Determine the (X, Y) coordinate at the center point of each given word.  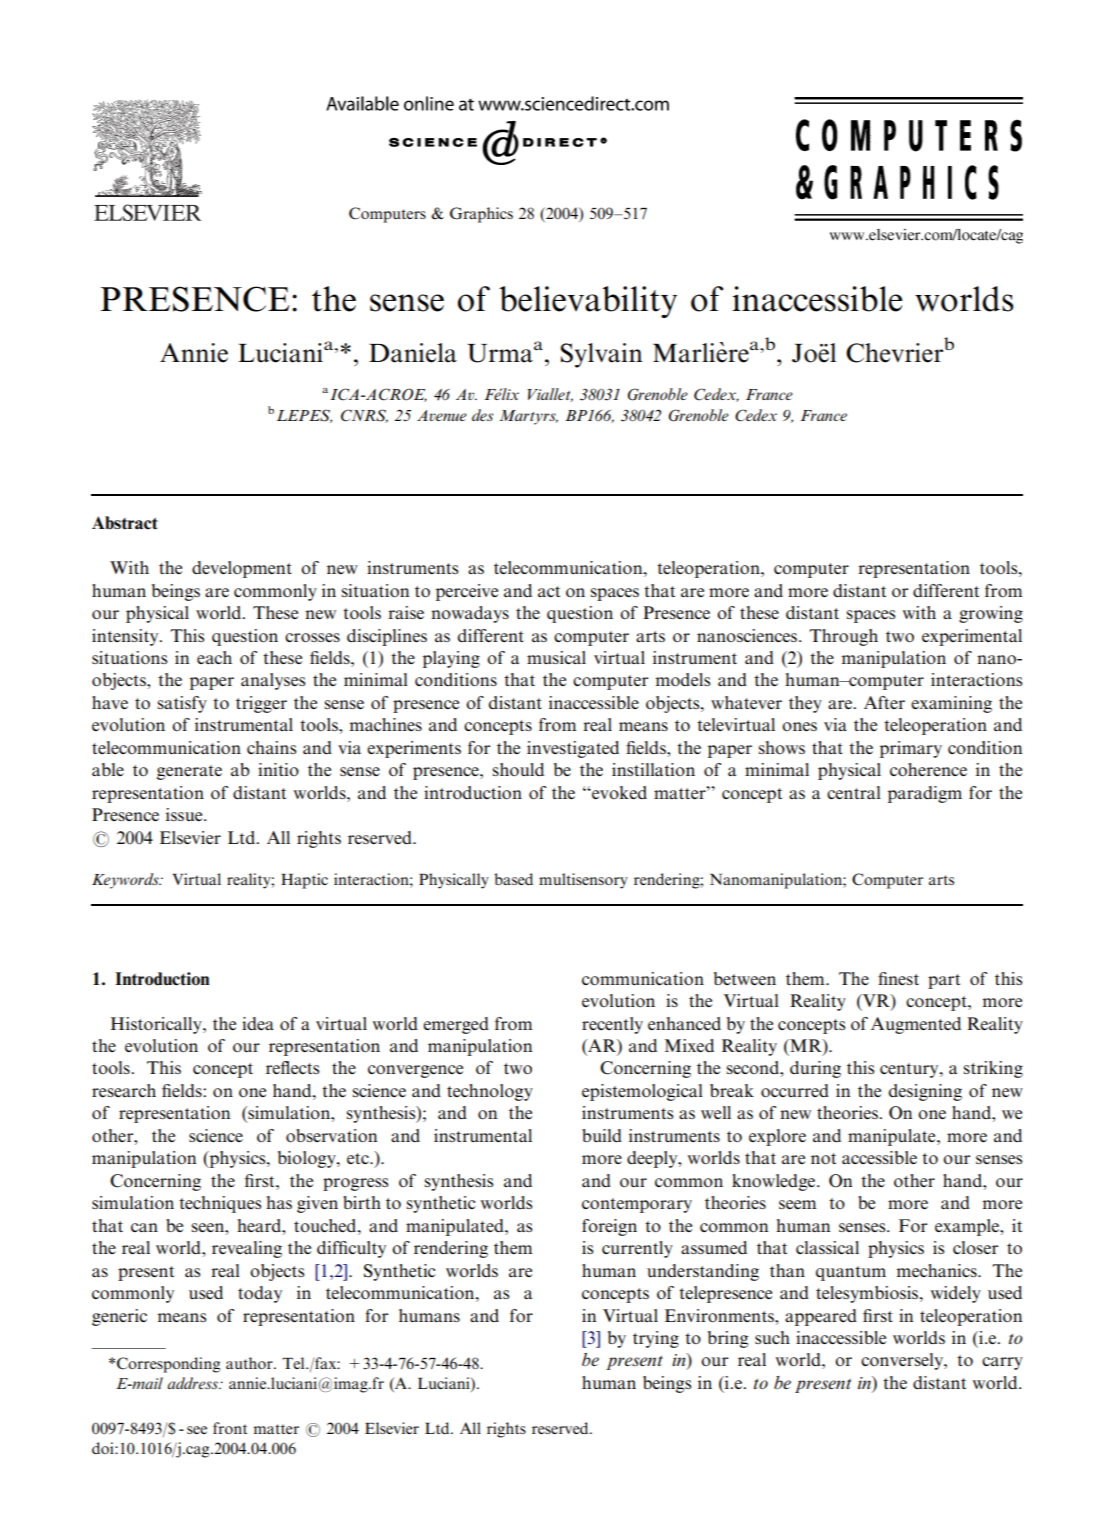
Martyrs (528, 417)
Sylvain (601, 355)
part (944, 981)
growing (991, 614)
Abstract (125, 523)
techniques (220, 1204)
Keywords (126, 881)
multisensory (583, 881)
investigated (573, 749)
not (823, 1159)
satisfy (182, 704)
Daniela (413, 353)
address (193, 1383)
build (602, 1135)
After (884, 702)
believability (588, 302)
